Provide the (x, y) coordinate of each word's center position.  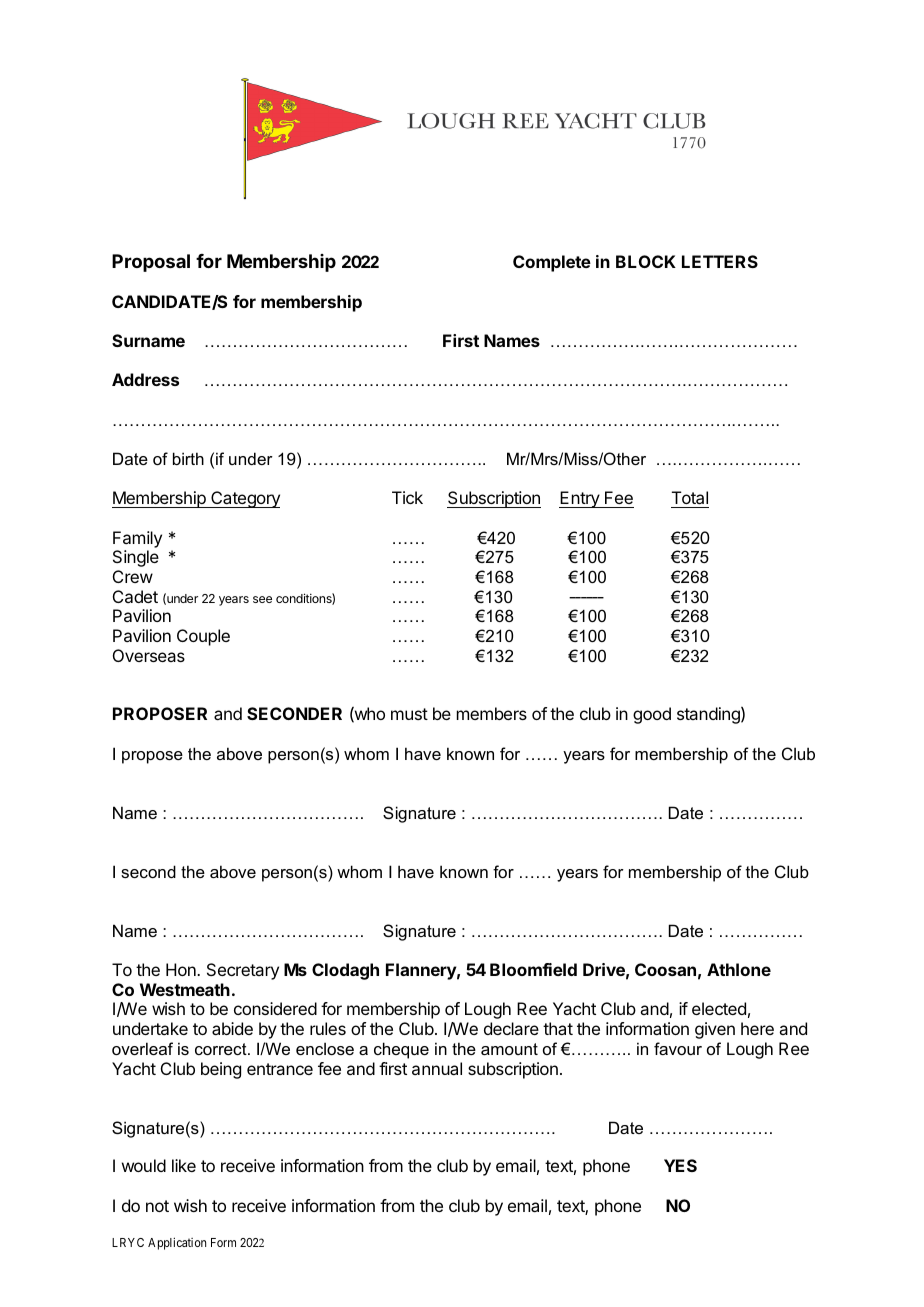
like (184, 1165)
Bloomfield (533, 969)
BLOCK (646, 261)
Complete (552, 263)
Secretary (243, 971)
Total (690, 499)
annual (437, 1068)
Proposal (151, 263)
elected (719, 1008)
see (262, 599)
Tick (407, 497)
